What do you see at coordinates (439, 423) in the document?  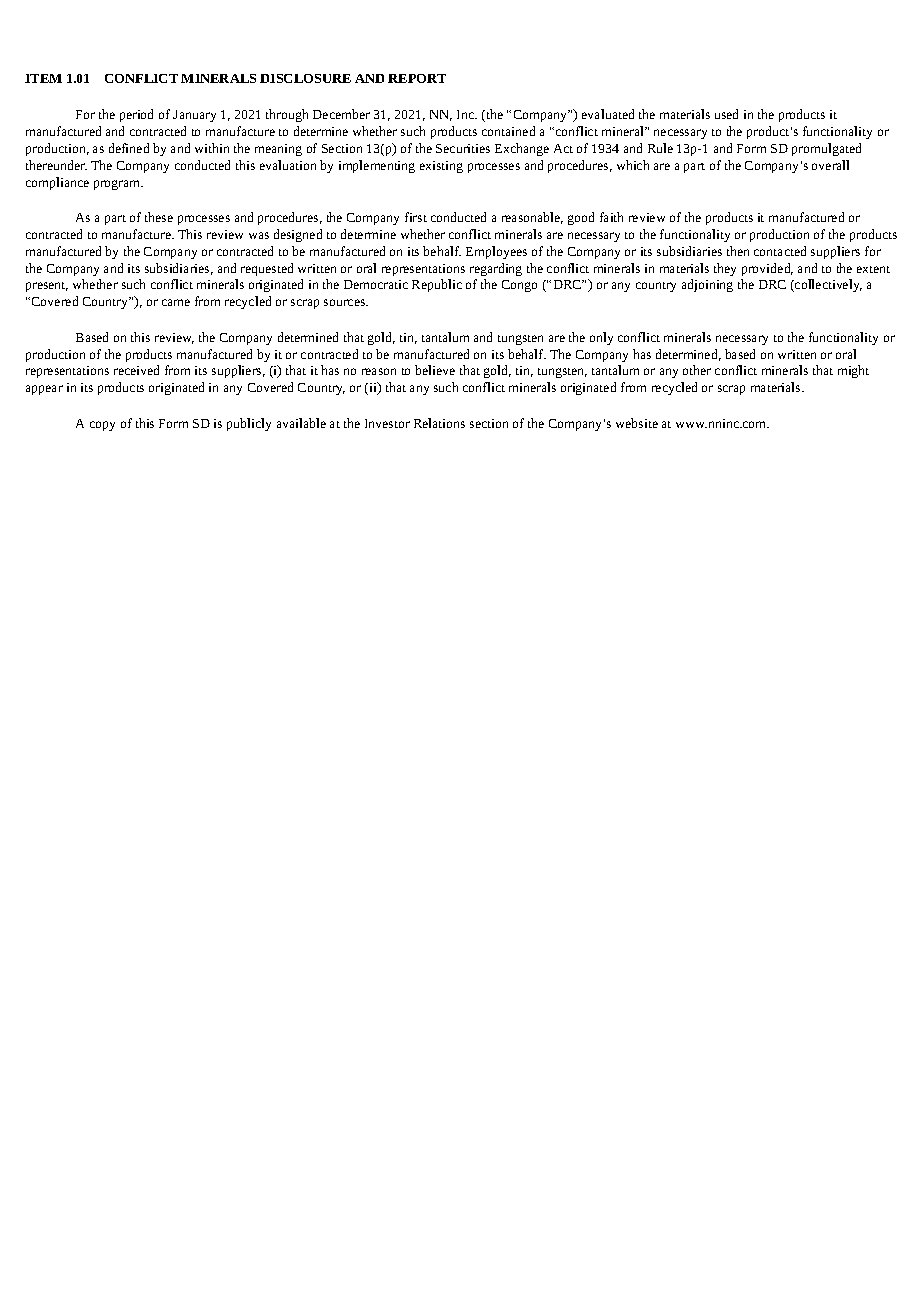 I see `Relations` at bounding box center [439, 423].
